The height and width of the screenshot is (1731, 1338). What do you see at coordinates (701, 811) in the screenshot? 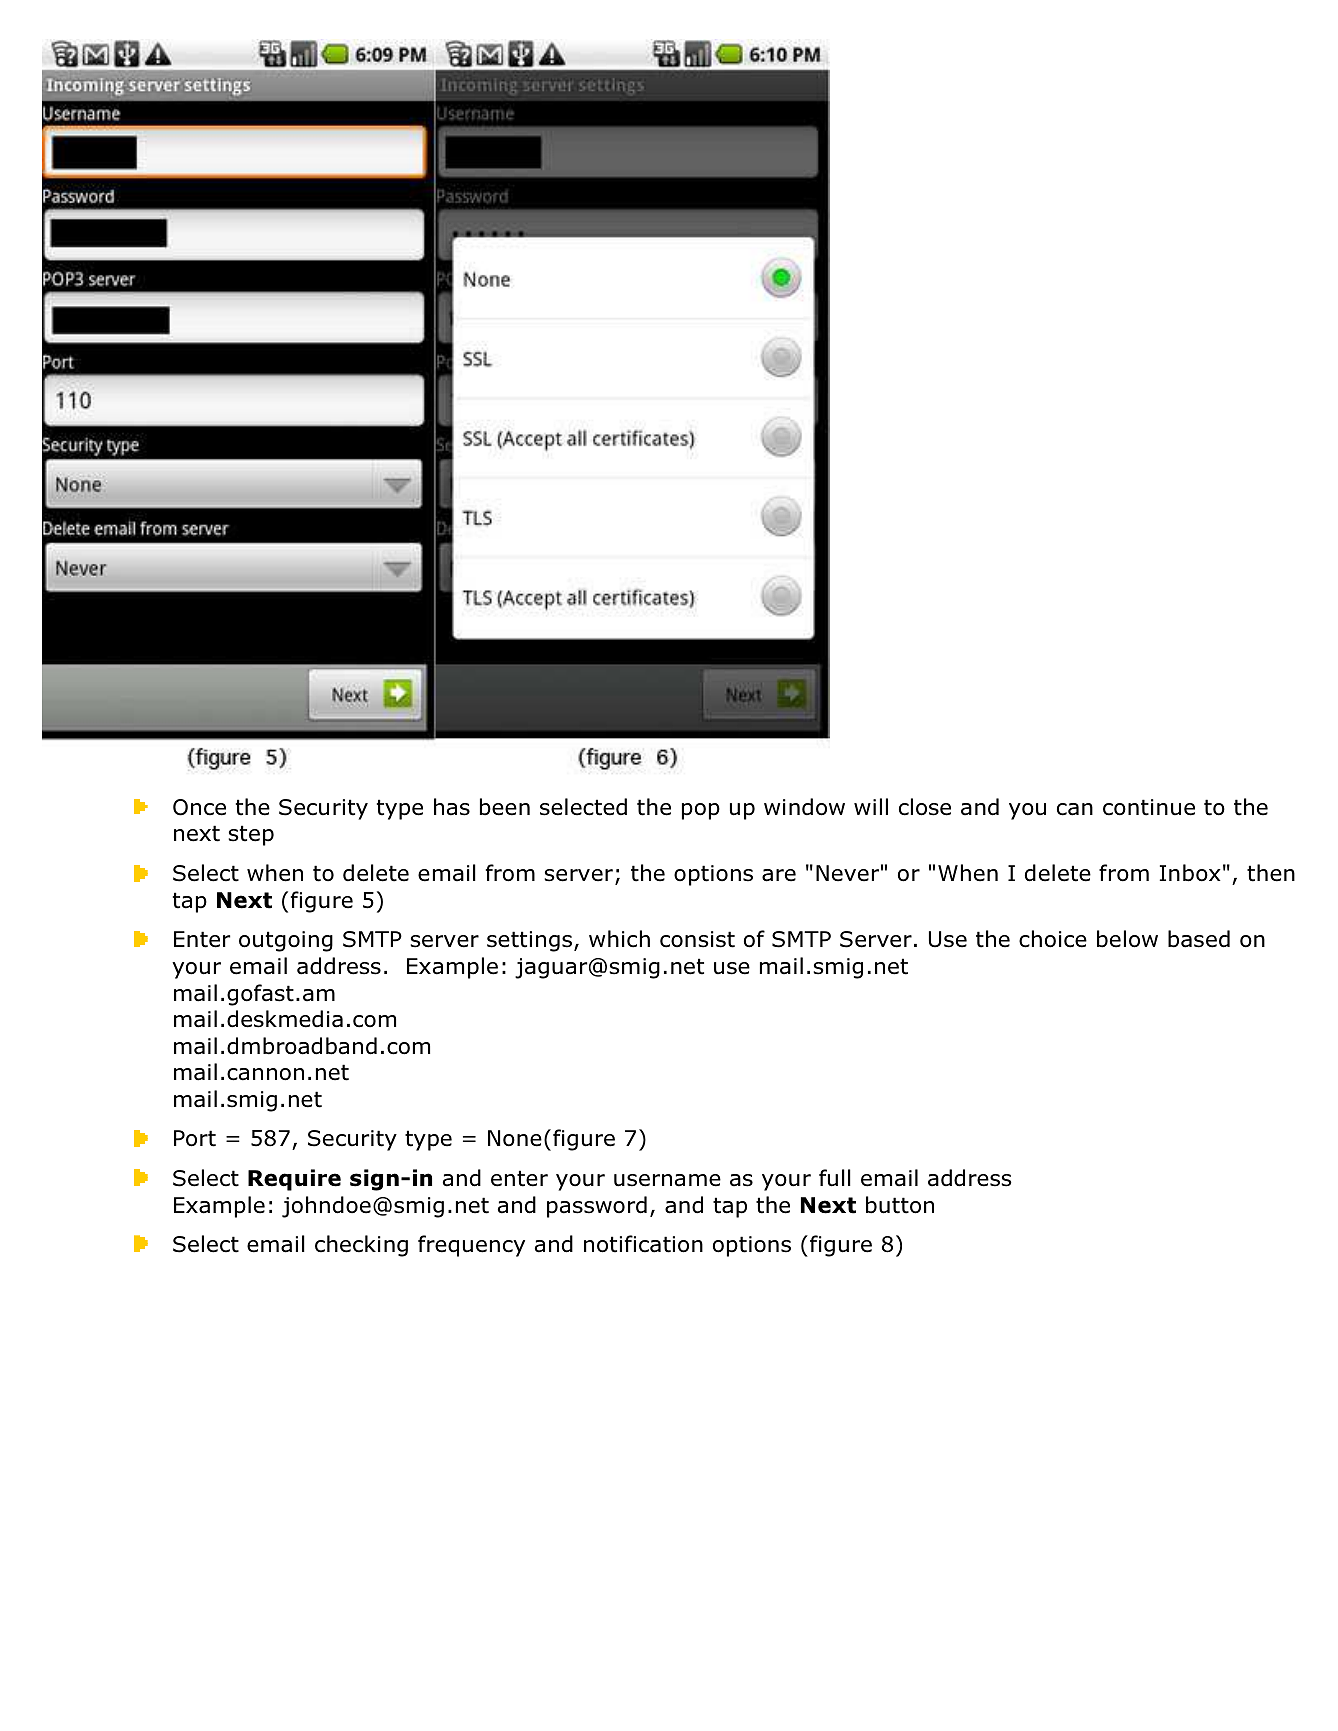
I see `pop` at bounding box center [701, 811].
